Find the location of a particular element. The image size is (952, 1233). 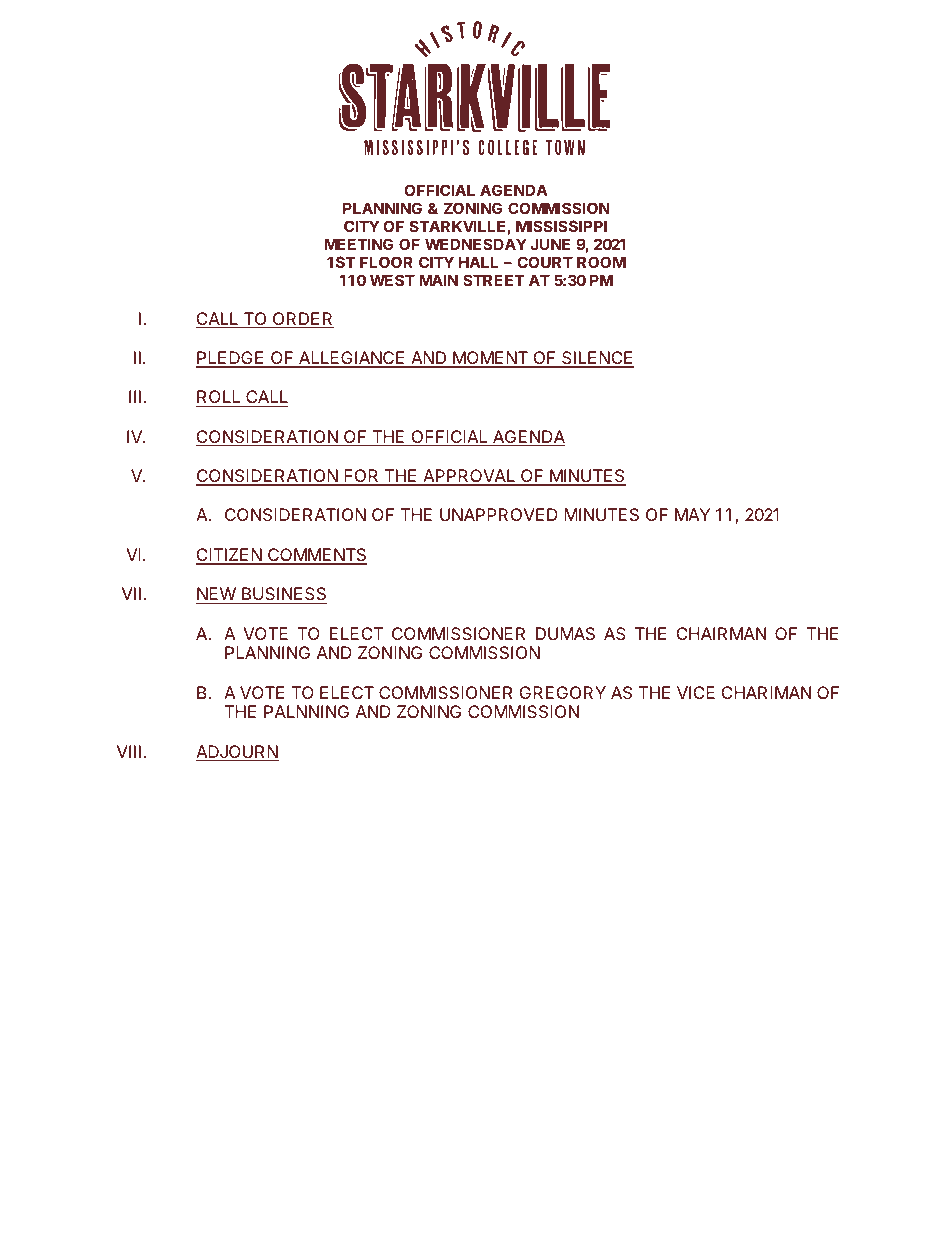

VIII is located at coordinates (129, 751).
